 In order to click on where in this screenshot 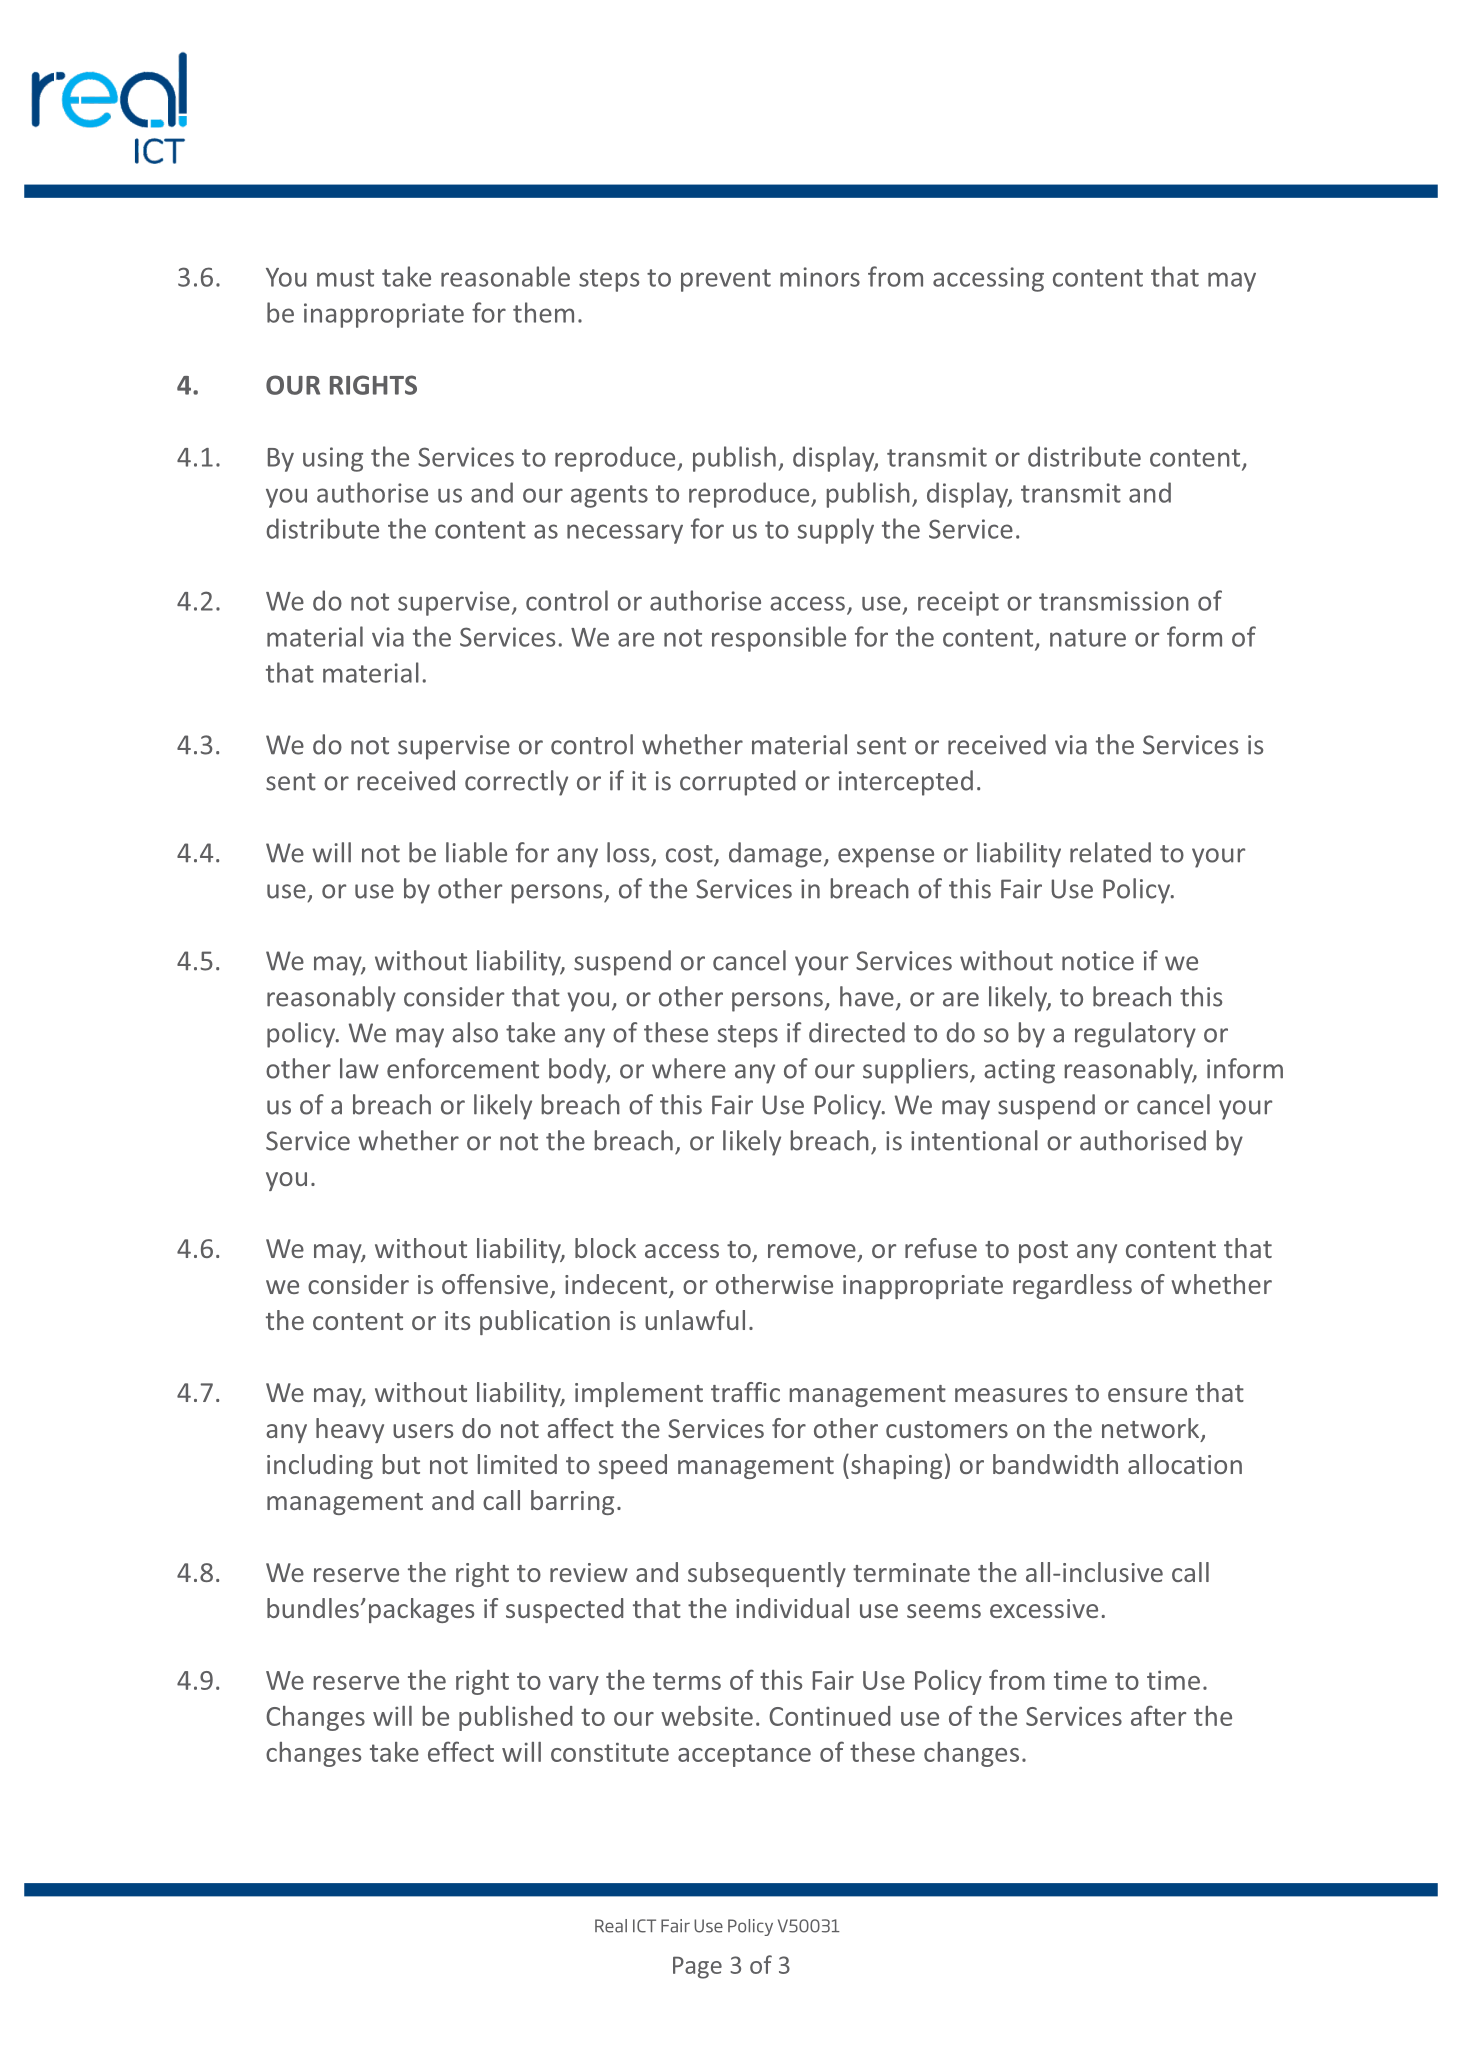, I will do `click(689, 1068)`.
